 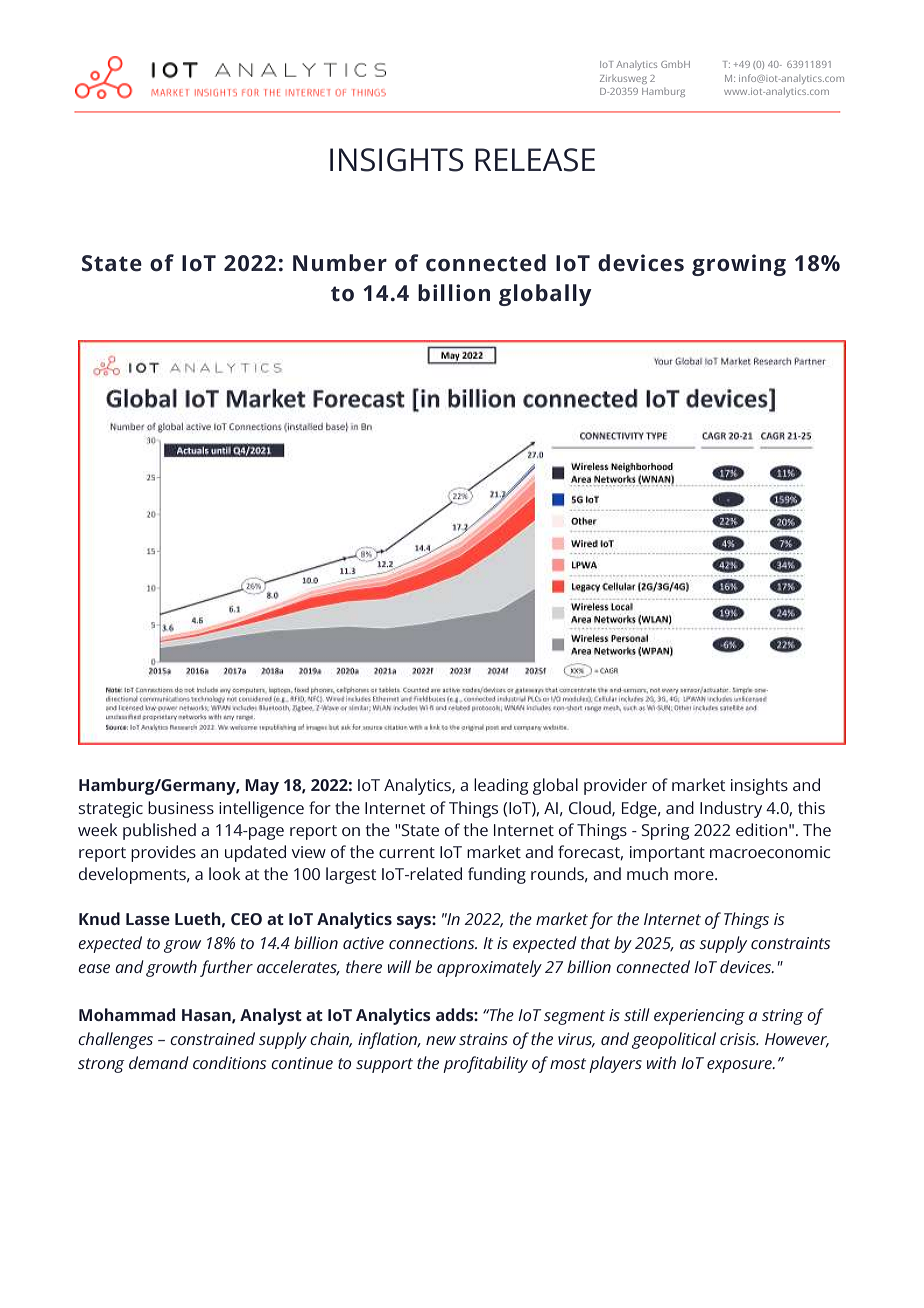 What do you see at coordinates (615, 786) in the image?
I see `provider` at bounding box center [615, 786].
